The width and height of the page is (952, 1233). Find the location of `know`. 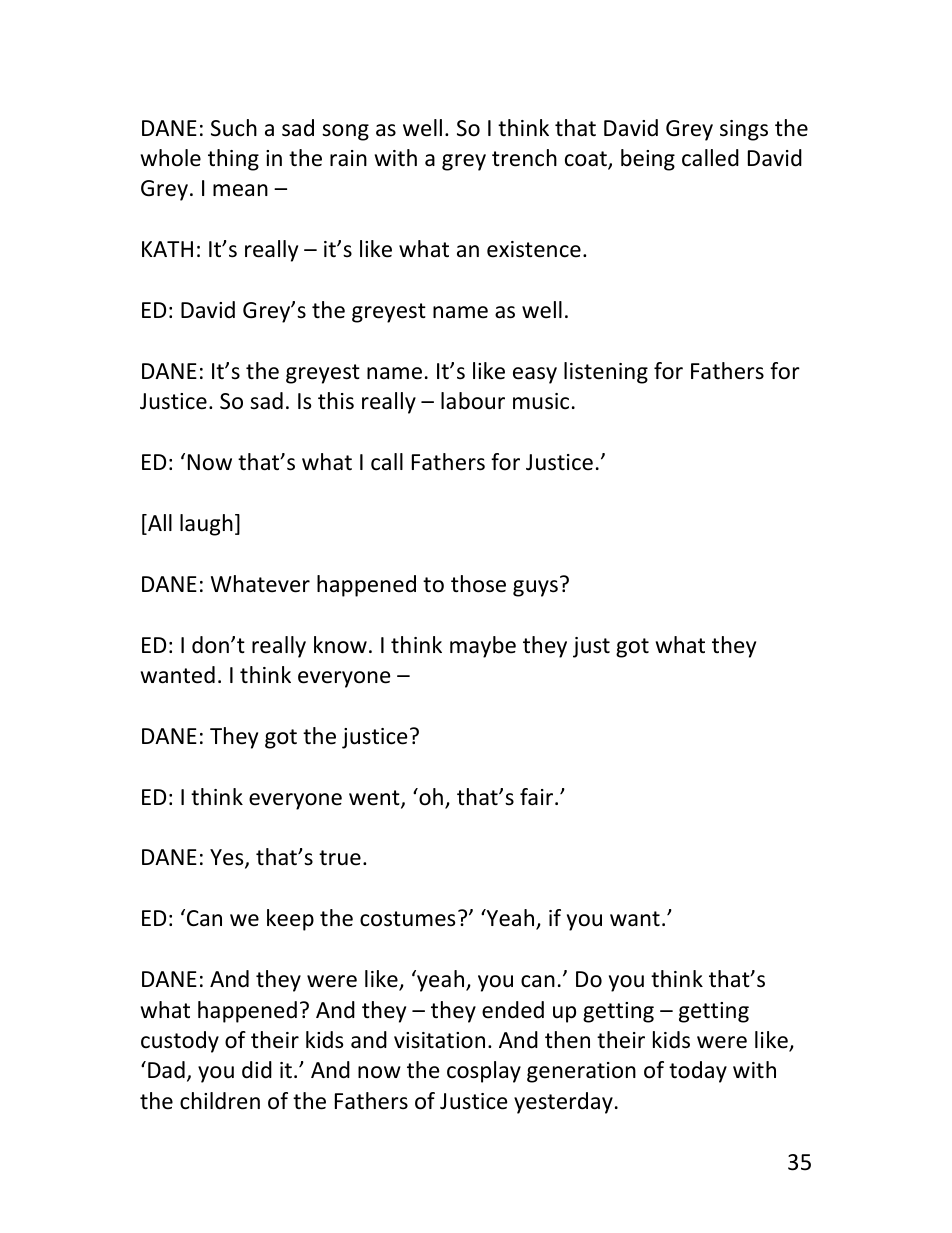

know is located at coordinates (340, 645).
